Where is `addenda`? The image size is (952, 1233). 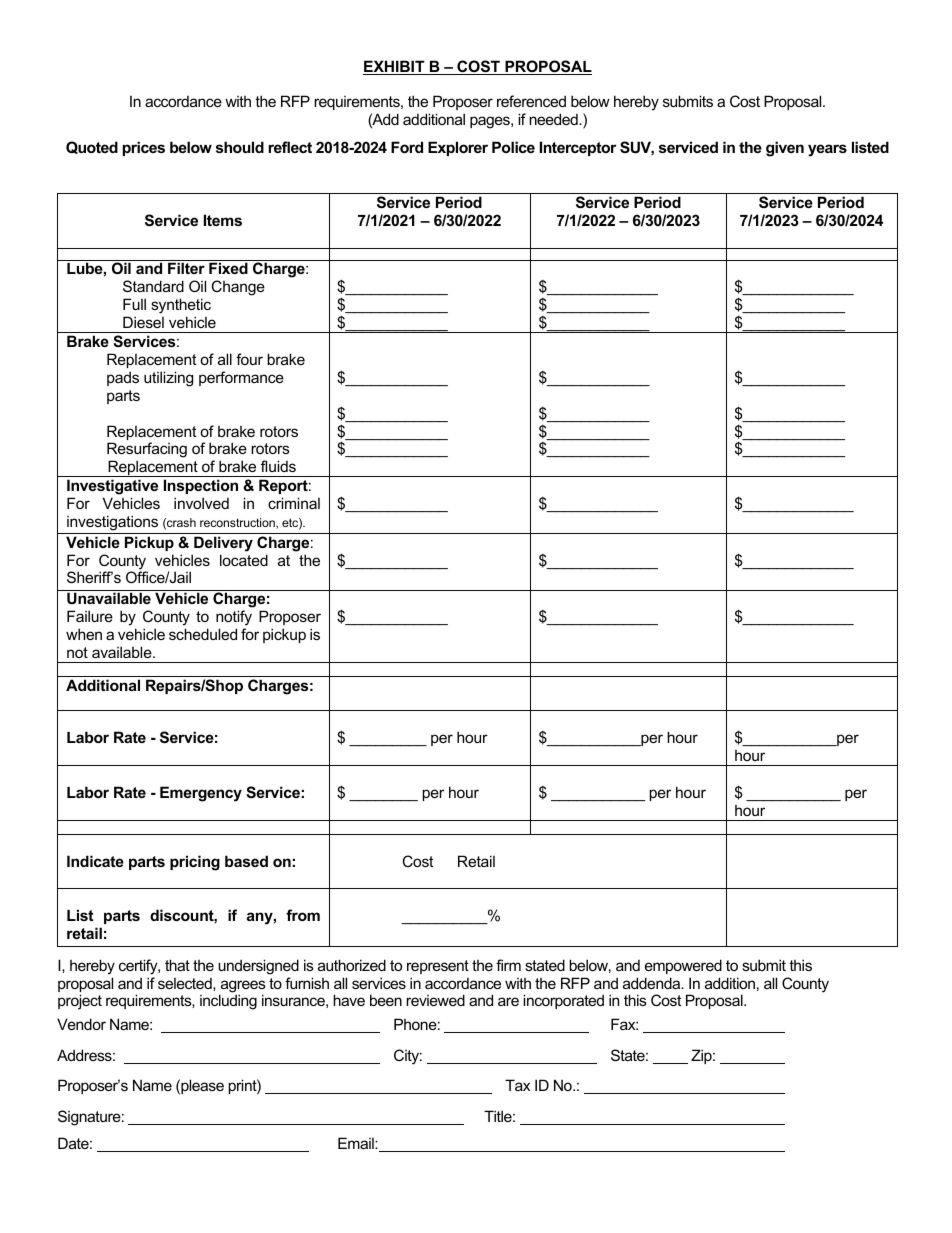 addenda is located at coordinates (653, 983).
